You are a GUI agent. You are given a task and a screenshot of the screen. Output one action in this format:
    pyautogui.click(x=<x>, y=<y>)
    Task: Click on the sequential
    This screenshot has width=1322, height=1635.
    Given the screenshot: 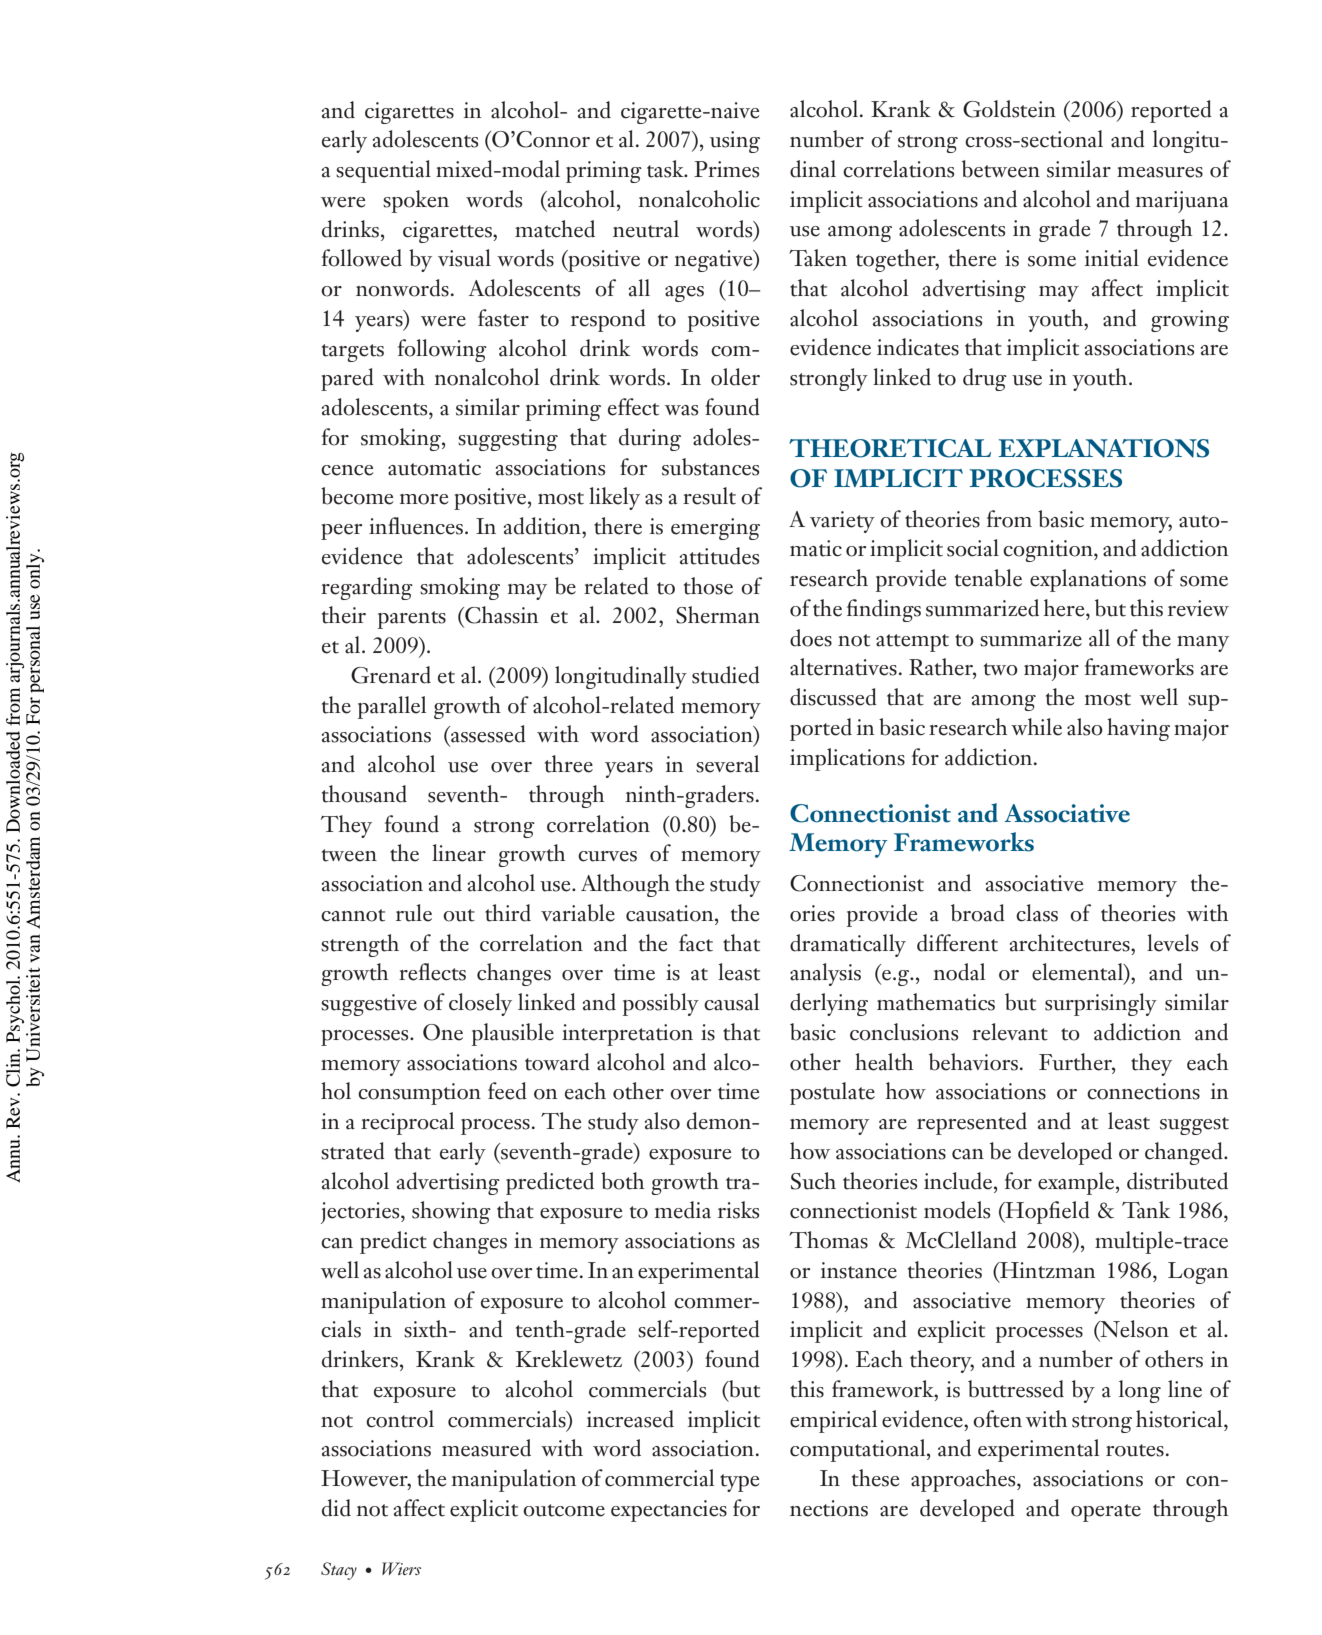 What is the action you would take?
    pyautogui.click(x=383, y=171)
